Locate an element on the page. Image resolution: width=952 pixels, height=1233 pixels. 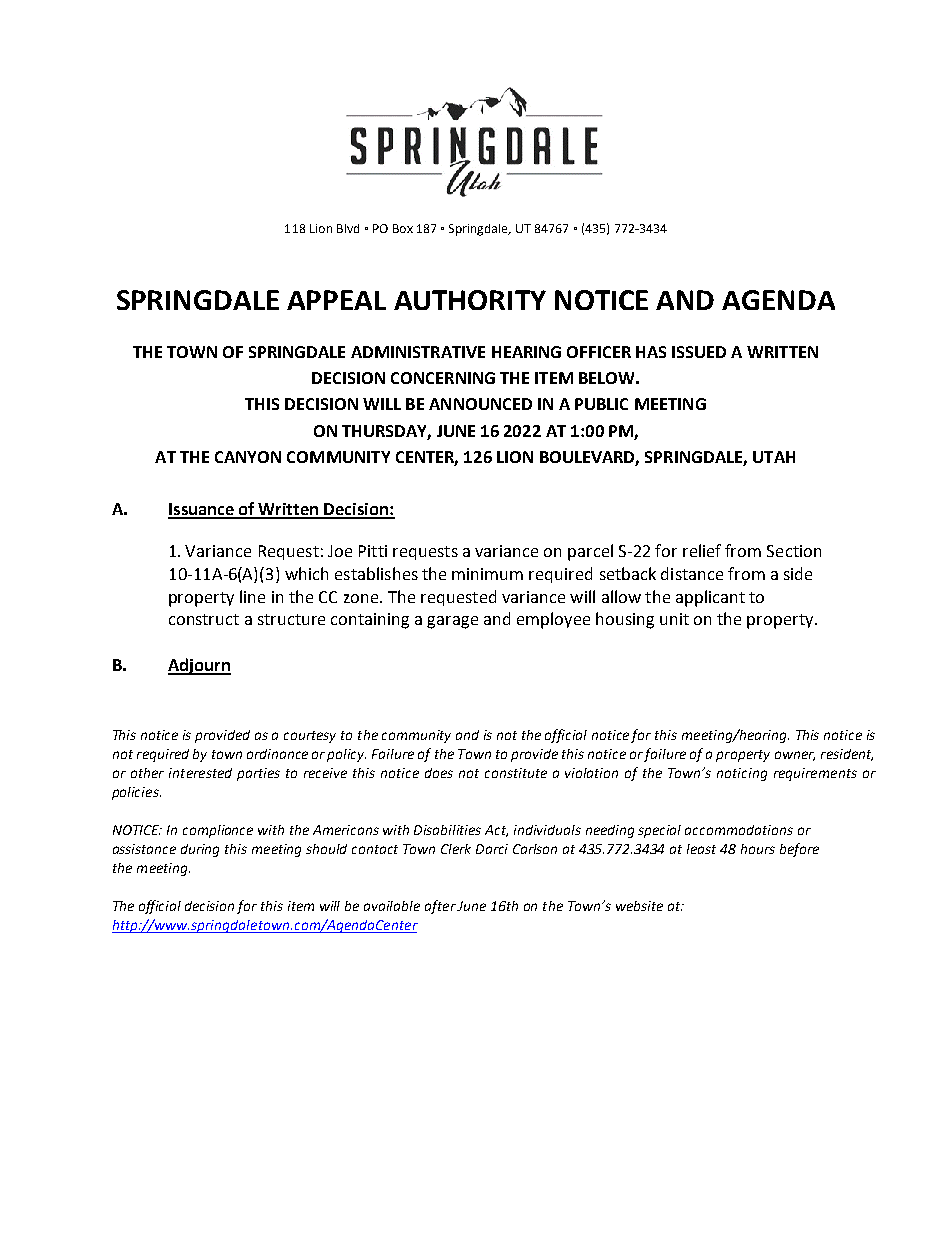
Box is located at coordinates (403, 228).
